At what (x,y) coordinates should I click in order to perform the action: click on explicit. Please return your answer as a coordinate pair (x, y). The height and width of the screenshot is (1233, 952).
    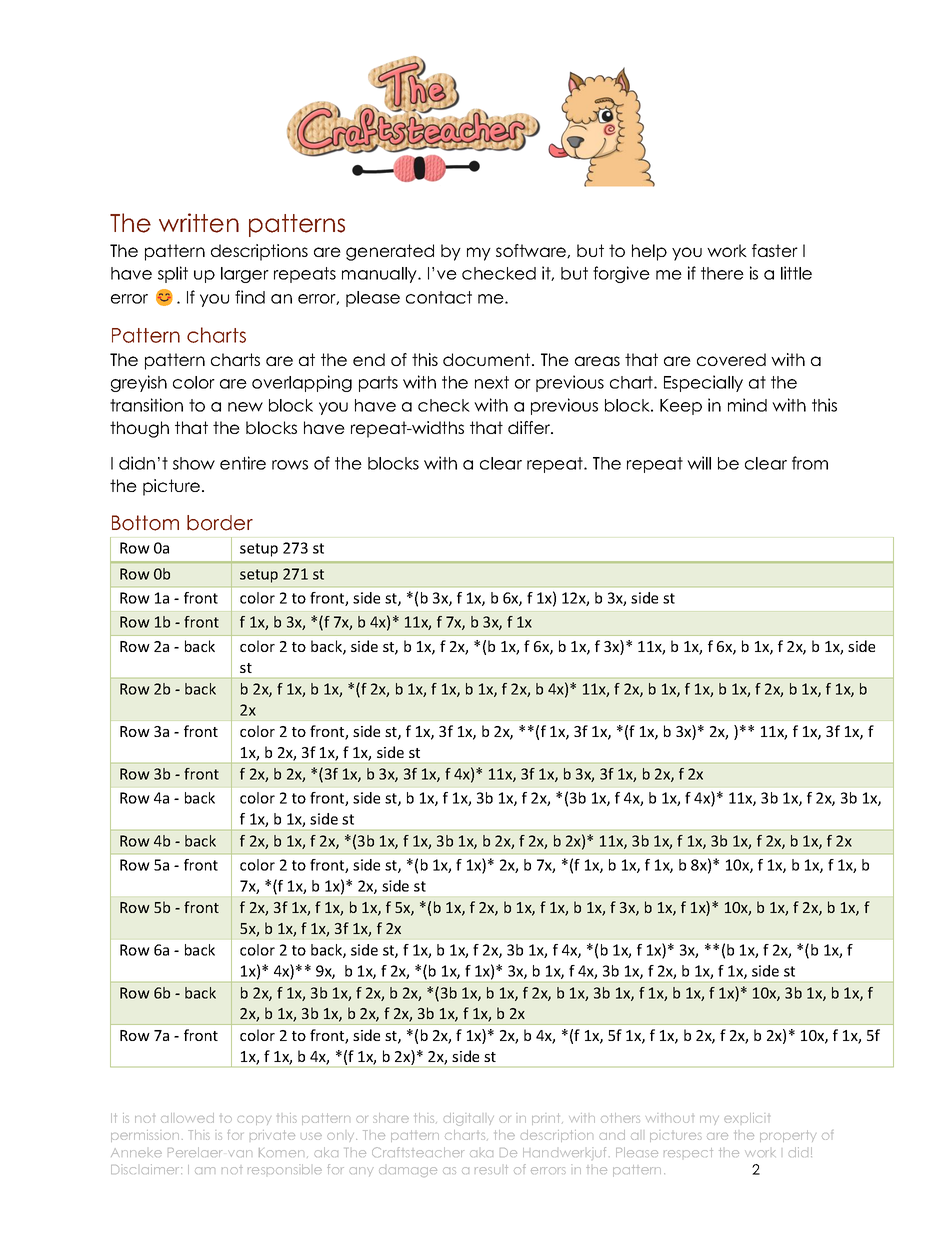
    Looking at the image, I should click on (747, 1118).
